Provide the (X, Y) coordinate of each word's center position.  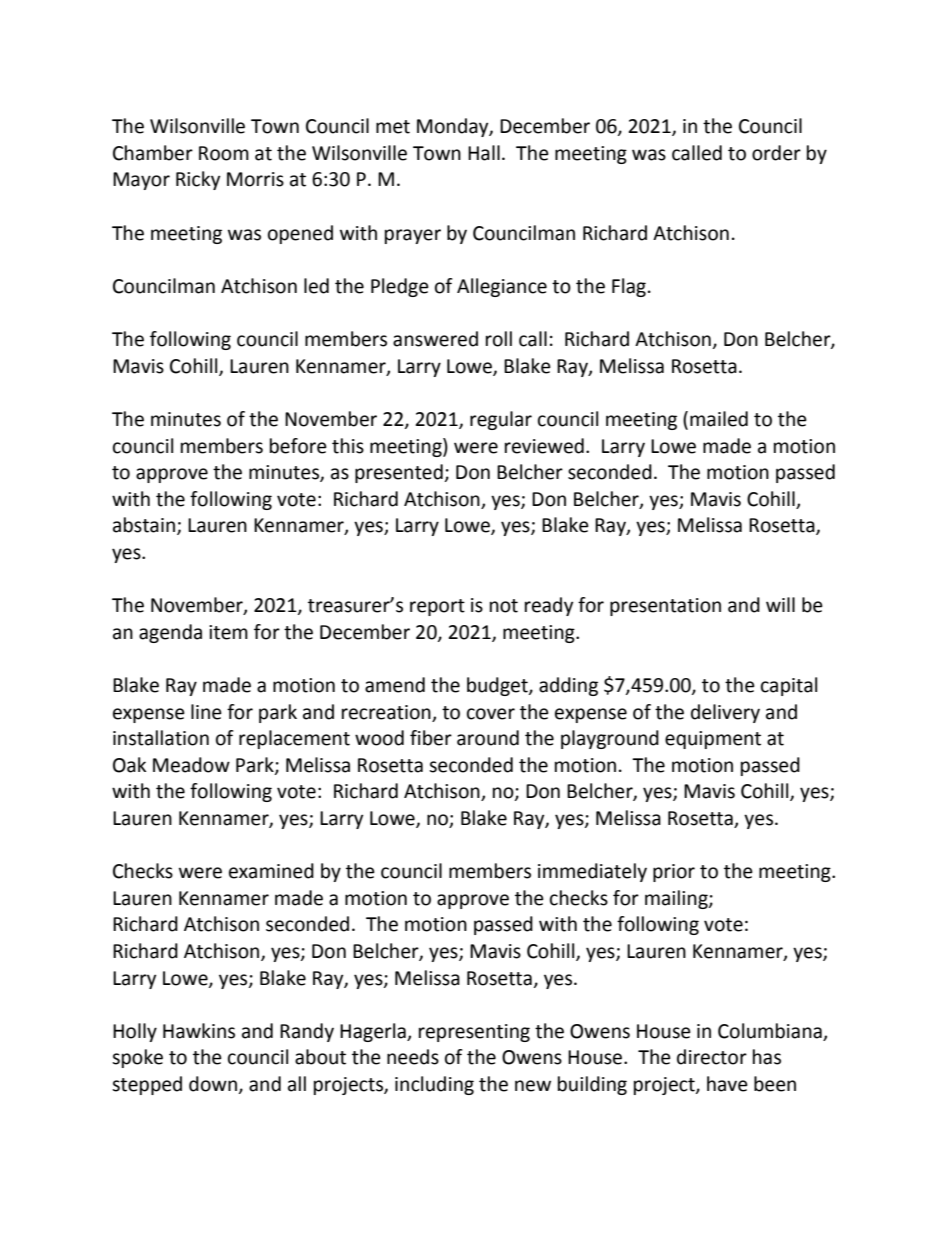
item (228, 632)
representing (474, 1033)
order (776, 153)
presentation (665, 607)
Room (224, 153)
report (437, 607)
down (213, 1084)
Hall (484, 153)
